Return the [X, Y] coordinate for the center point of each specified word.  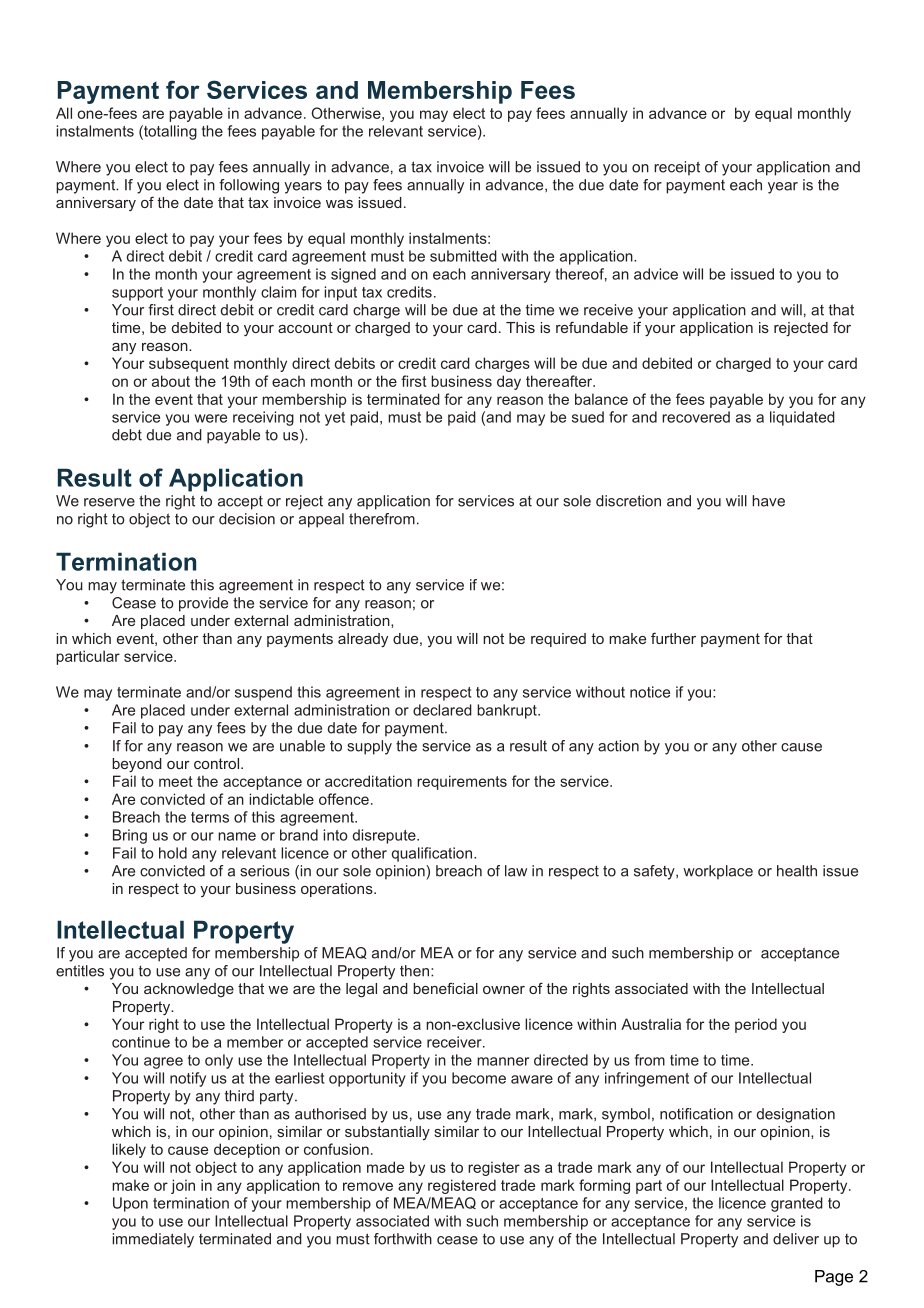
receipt [677, 168]
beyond [137, 765]
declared [442, 710]
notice [650, 692]
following [249, 186]
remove [368, 1186]
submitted [463, 256]
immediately [153, 1240]
